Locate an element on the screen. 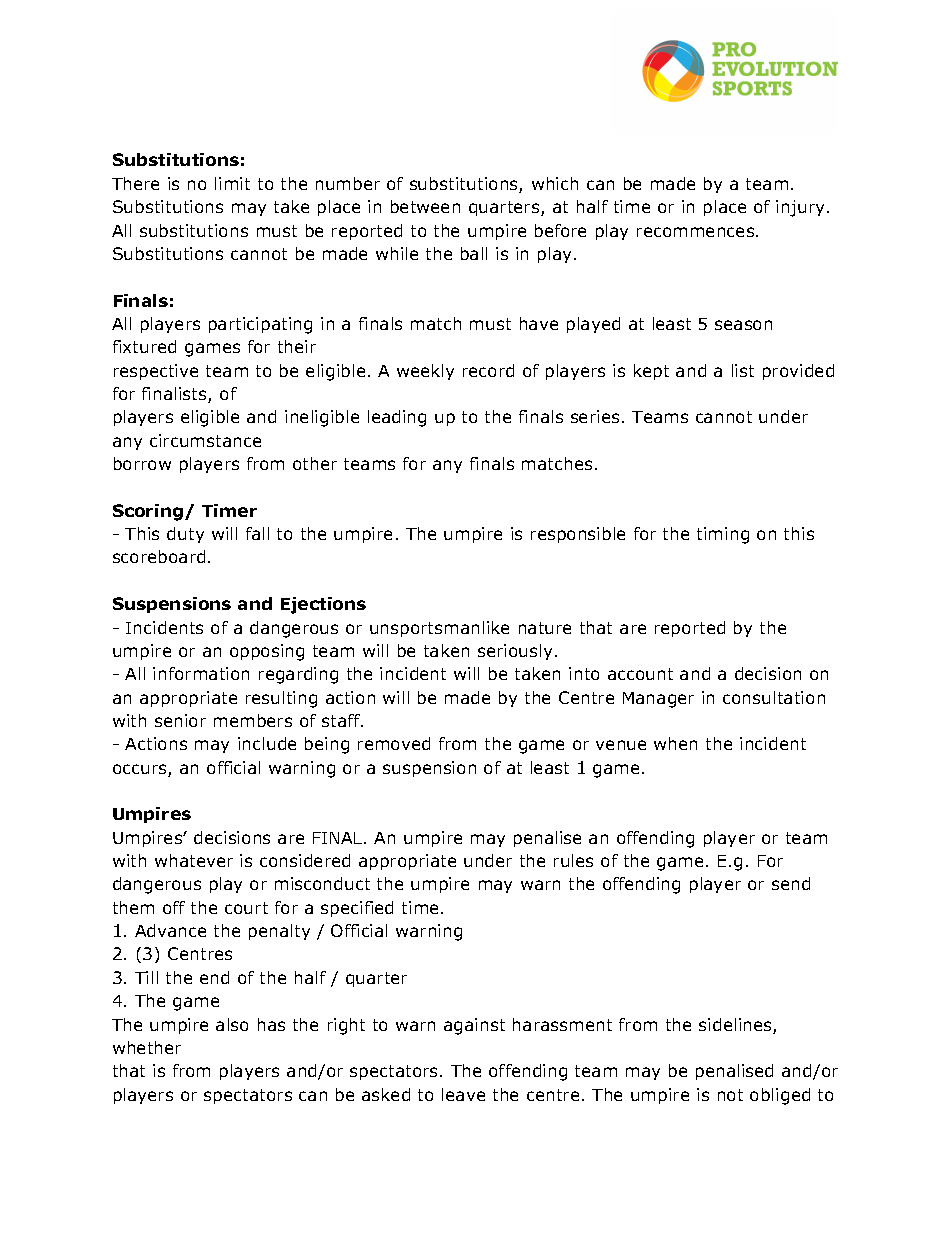  account is located at coordinates (640, 674).
